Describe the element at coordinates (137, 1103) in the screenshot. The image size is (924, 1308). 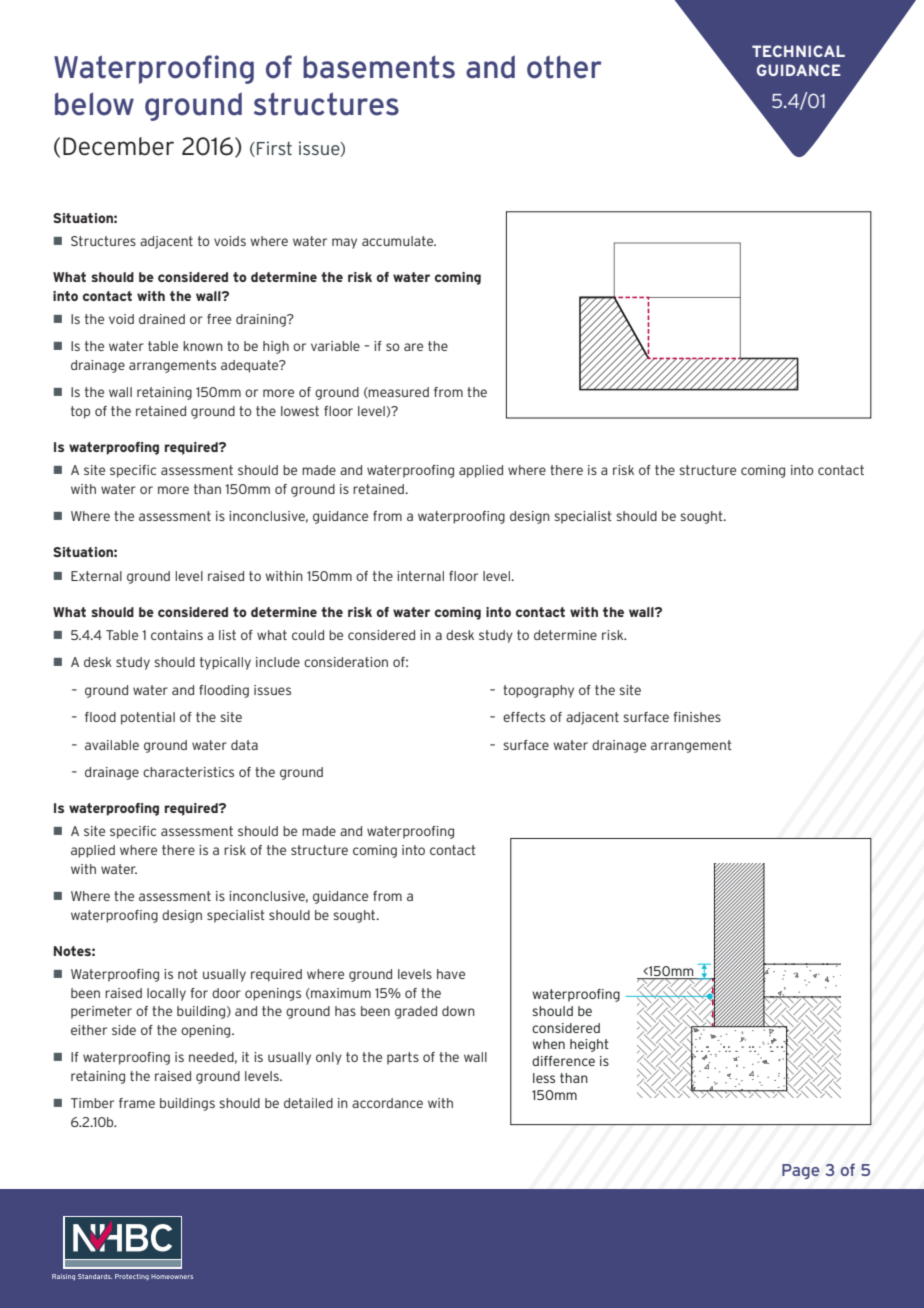
I see `frame` at that location.
